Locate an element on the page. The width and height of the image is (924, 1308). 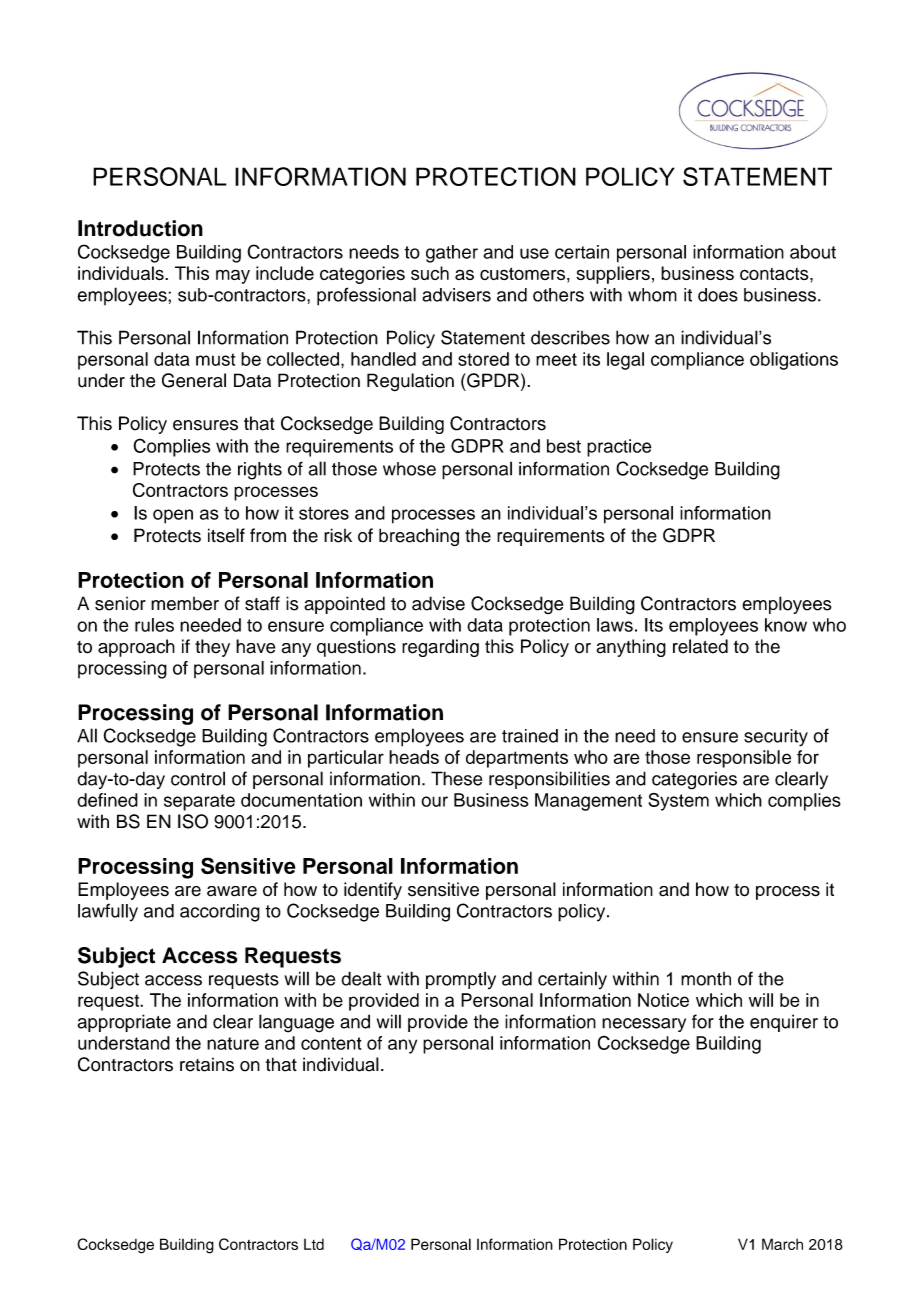
may is located at coordinates (233, 276).
